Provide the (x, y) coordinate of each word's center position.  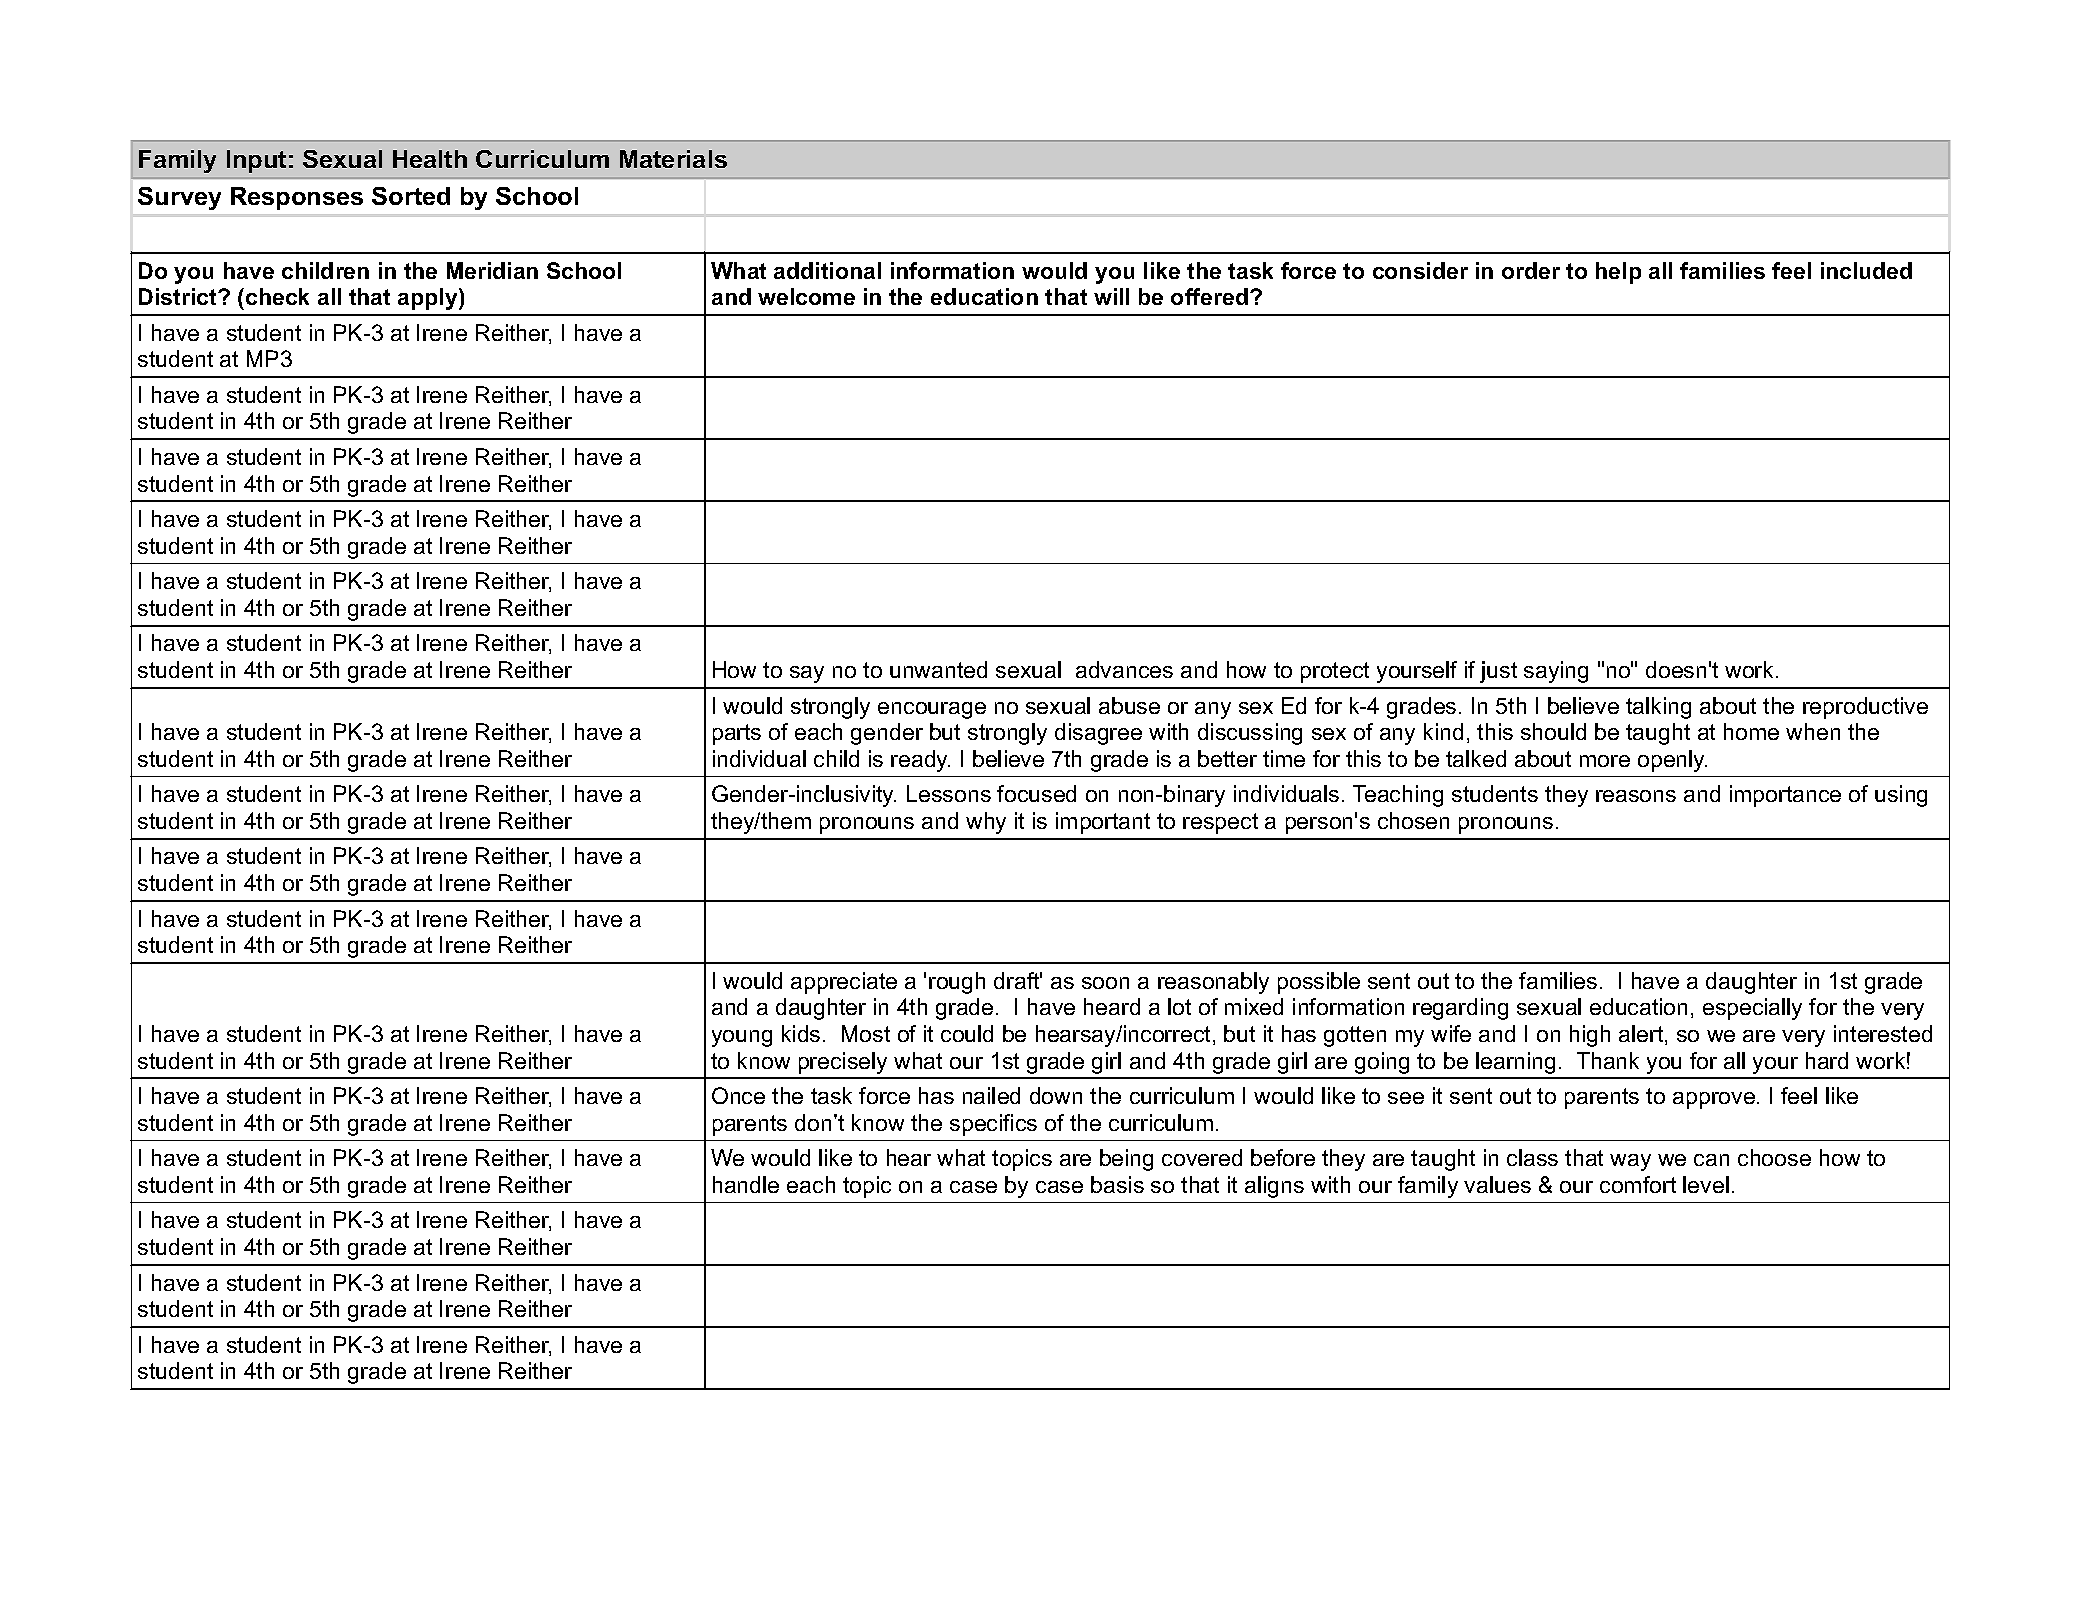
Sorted (411, 196)
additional (827, 270)
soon (1105, 983)
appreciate (844, 983)
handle (746, 1184)
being (1126, 1160)
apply (429, 299)
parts (737, 734)
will (1111, 296)
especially (1752, 1009)
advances (1124, 669)
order (1531, 270)
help (1618, 273)
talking (1658, 708)
